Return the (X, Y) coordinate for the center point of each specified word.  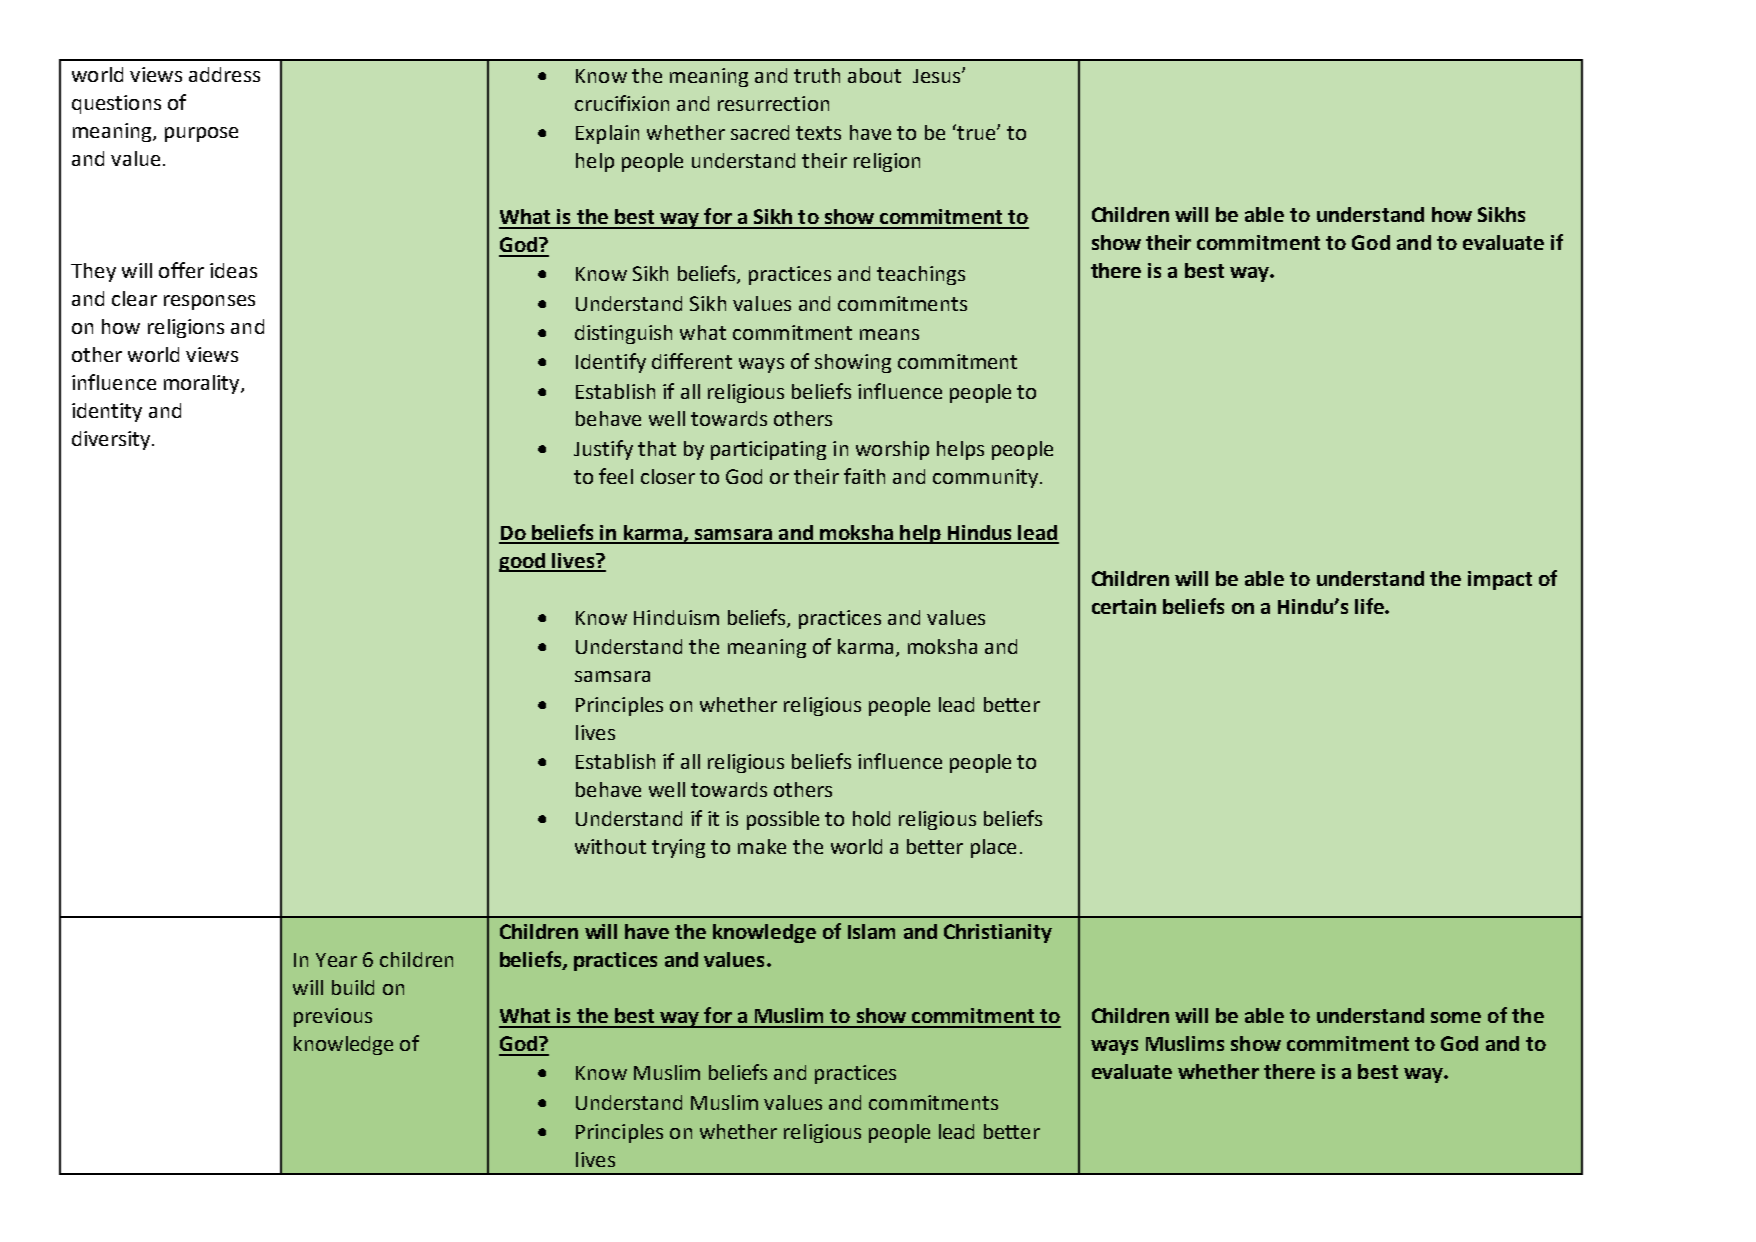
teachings (921, 275)
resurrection (773, 103)
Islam (871, 931)
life (1370, 606)
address (224, 74)
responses (209, 302)
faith (864, 476)
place (993, 848)
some (1456, 1017)
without (610, 846)
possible (783, 820)
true (976, 132)
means (889, 334)
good (523, 562)
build (353, 987)
